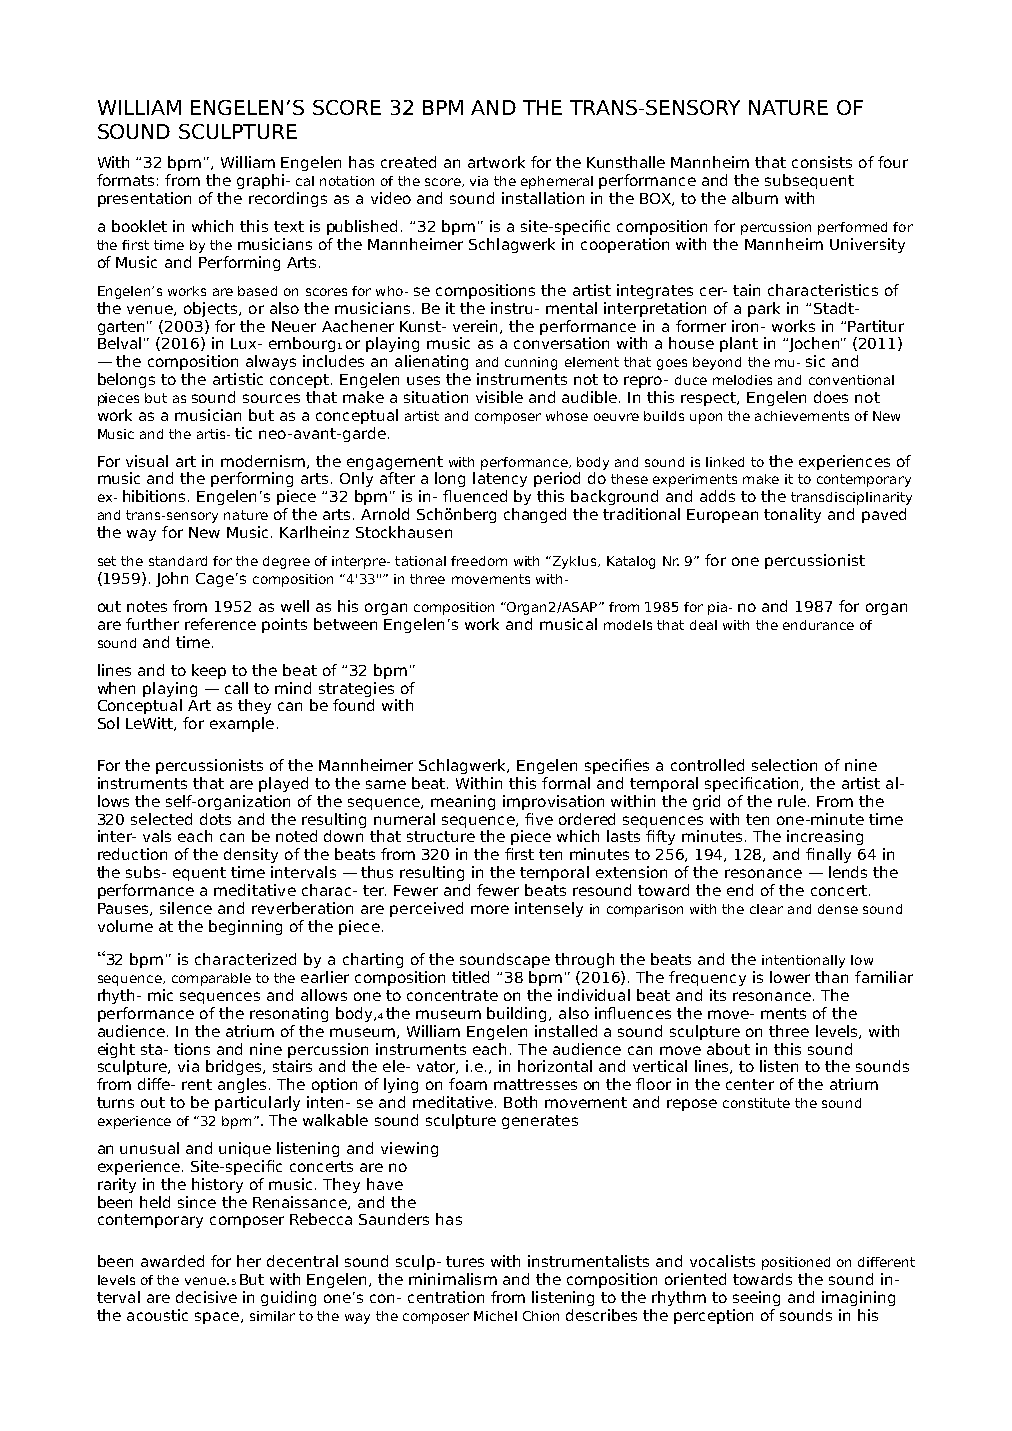  What do you see at coordinates (206, 1297) in the screenshot?
I see `decisive` at bounding box center [206, 1297].
